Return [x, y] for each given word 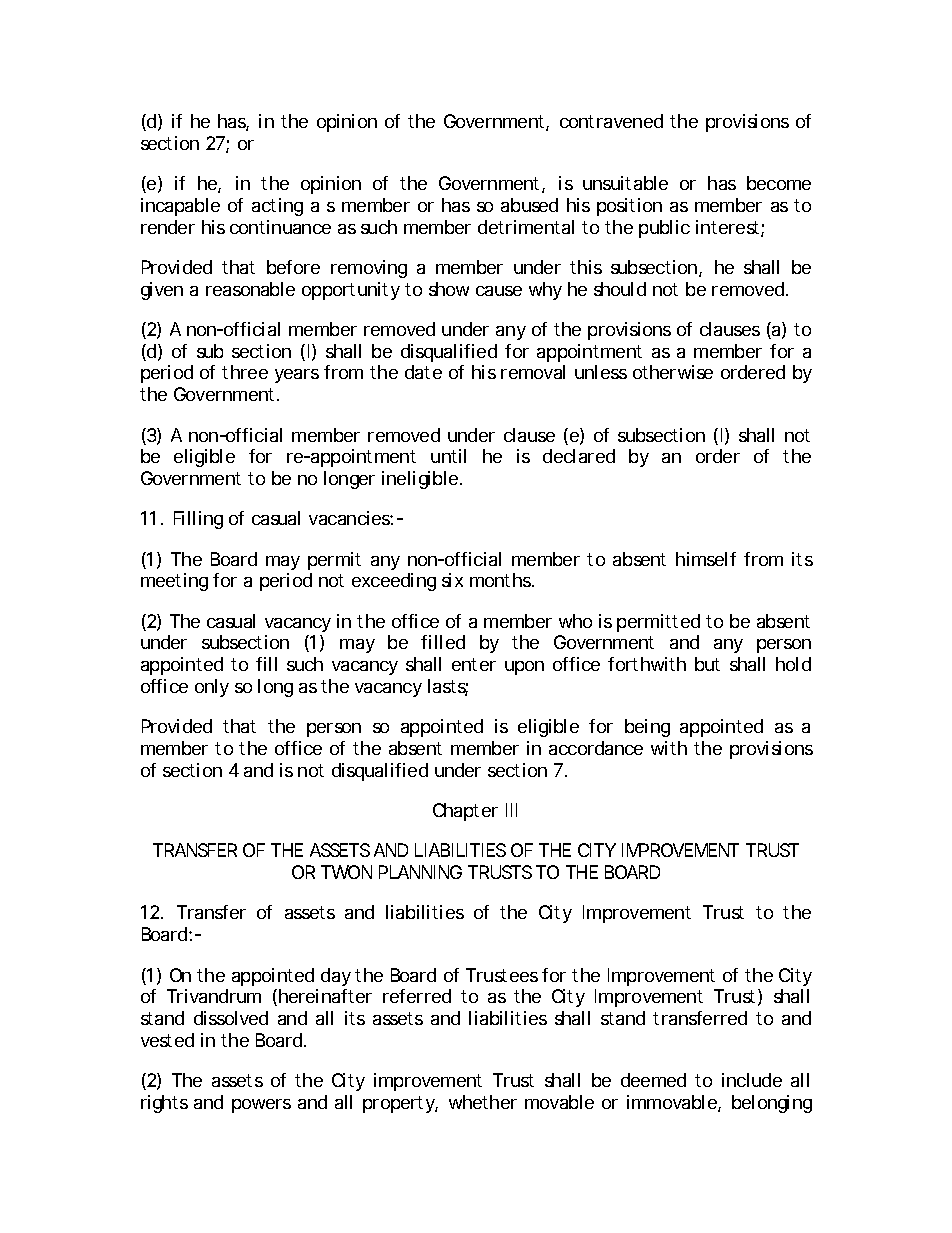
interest [727, 227]
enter [474, 664]
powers [261, 1106]
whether [483, 1102]
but [707, 664]
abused [529, 205]
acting [277, 207]
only [212, 688]
